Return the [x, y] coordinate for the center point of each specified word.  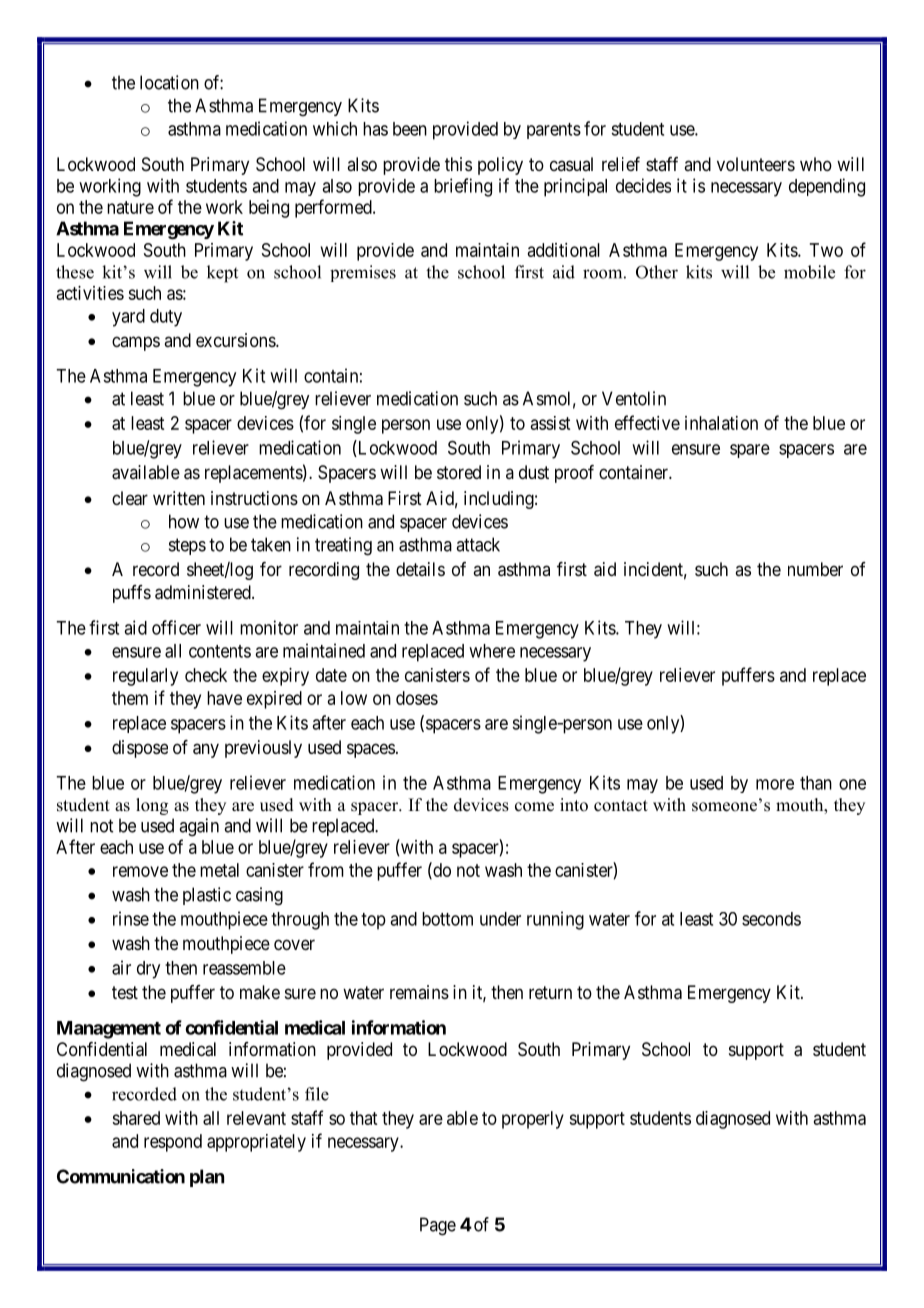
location [169, 82]
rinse [131, 918]
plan [207, 1178]
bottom [447, 919]
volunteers [756, 164]
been [410, 129]
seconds [771, 919]
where [492, 651]
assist [550, 423]
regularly [145, 677]
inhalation [721, 423]
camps [136, 343]
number [815, 569]
